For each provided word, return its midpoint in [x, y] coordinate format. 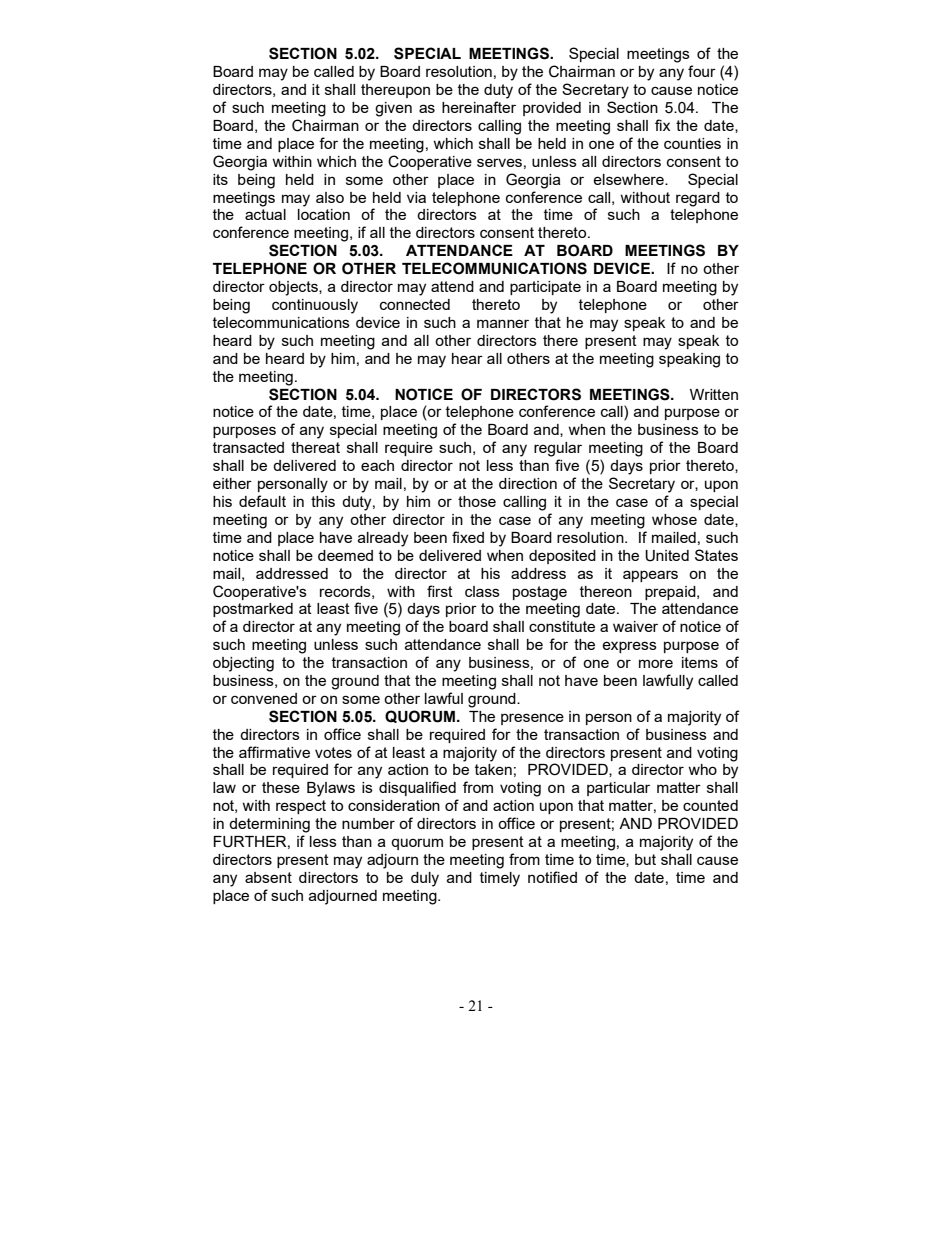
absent [268, 877]
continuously [315, 306]
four [702, 71]
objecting [243, 664]
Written [714, 394]
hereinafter [479, 107]
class [482, 591]
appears [650, 576]
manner [503, 323]
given [393, 109]
